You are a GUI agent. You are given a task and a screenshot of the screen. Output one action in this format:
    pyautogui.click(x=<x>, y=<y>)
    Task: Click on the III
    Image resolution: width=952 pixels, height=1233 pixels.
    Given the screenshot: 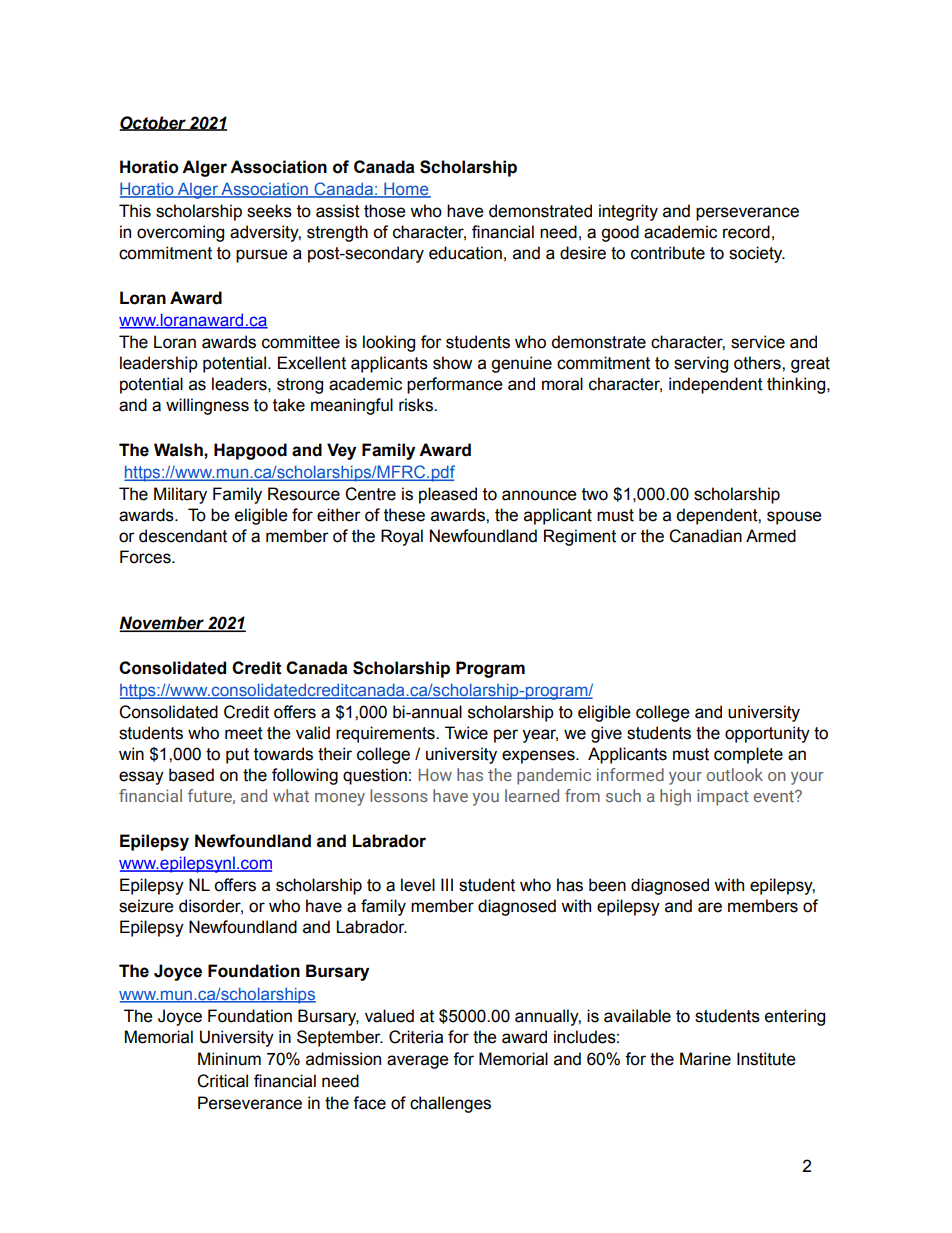 What is the action you would take?
    pyautogui.click(x=447, y=884)
